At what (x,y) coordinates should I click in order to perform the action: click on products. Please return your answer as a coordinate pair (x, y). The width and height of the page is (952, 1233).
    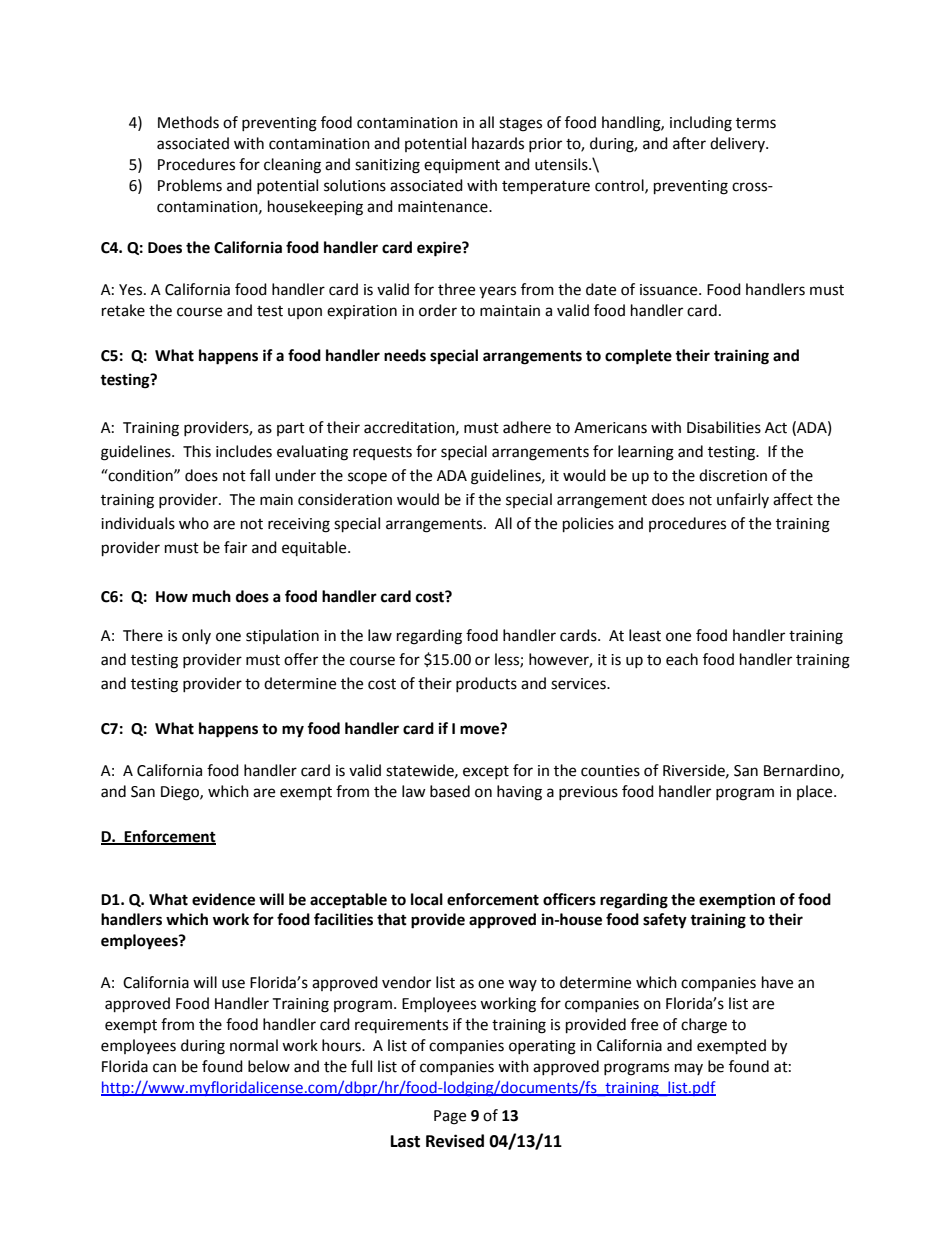
    Looking at the image, I should click on (486, 684).
